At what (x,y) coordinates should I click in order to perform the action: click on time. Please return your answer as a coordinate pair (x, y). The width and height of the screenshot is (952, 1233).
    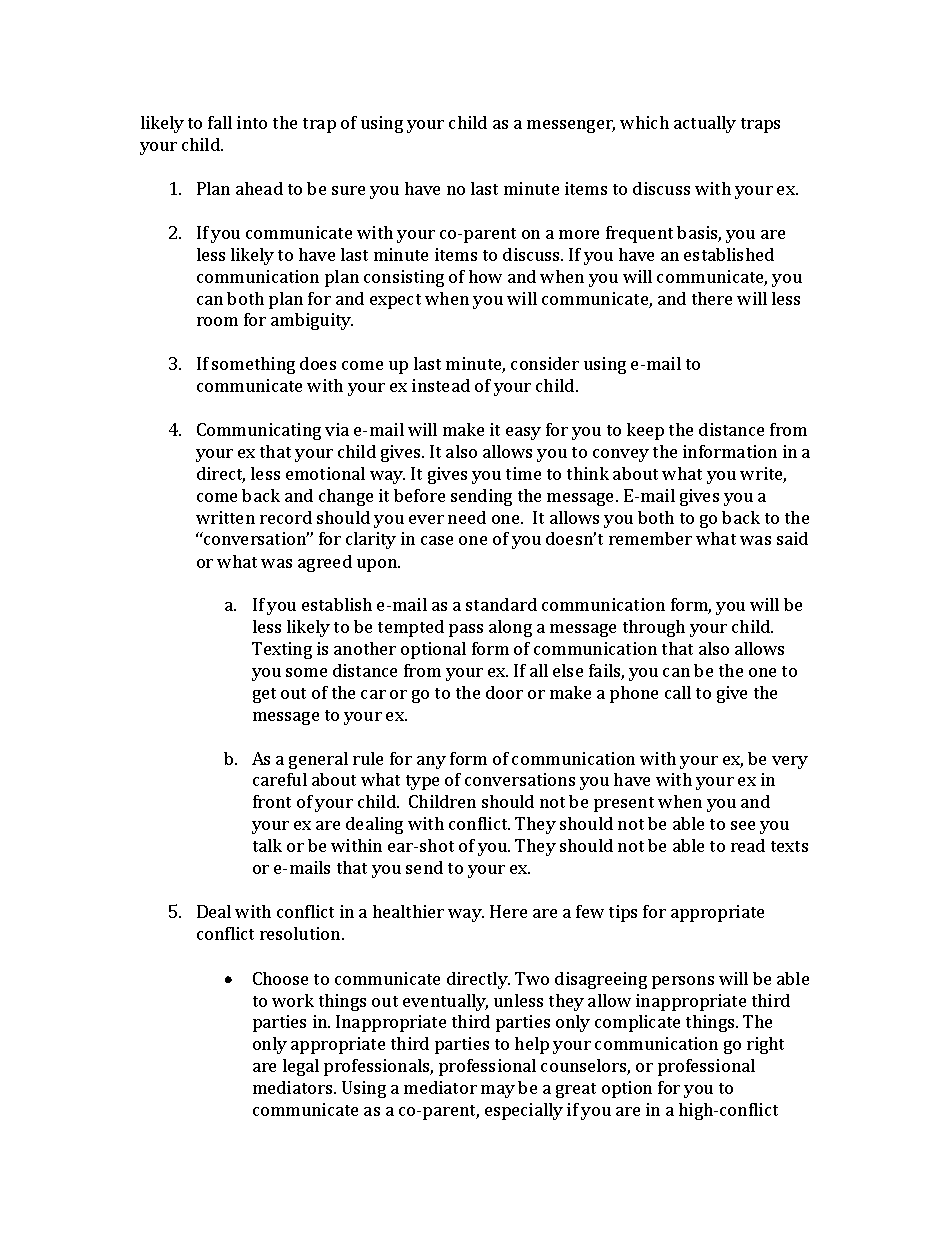
    Looking at the image, I should click on (523, 473).
